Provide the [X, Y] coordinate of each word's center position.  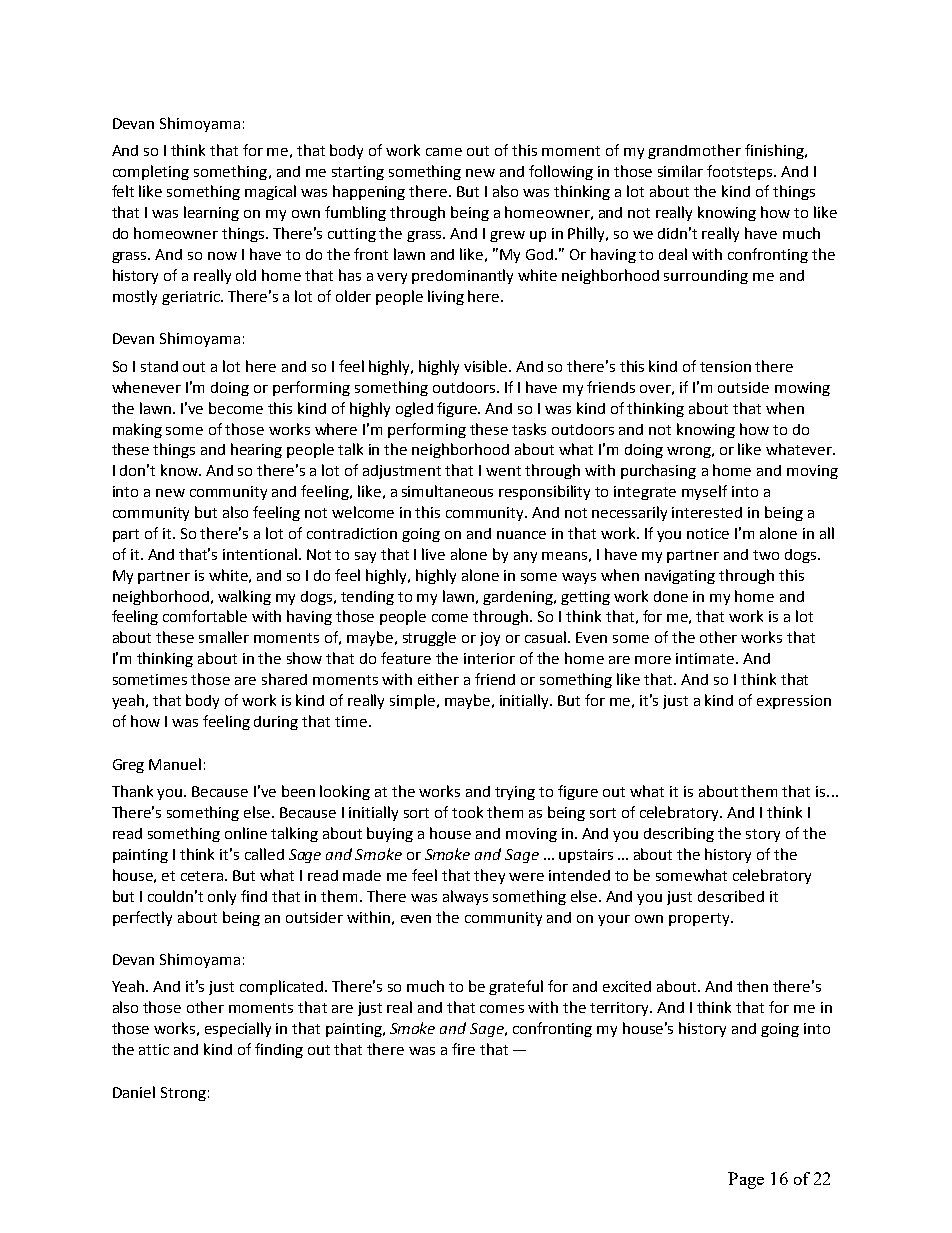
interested [707, 512]
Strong [183, 1094]
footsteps [741, 172]
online [246, 833]
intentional [261, 554]
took [467, 812]
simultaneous [447, 491]
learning [211, 213]
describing [679, 834]
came [444, 152]
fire [463, 1049]
